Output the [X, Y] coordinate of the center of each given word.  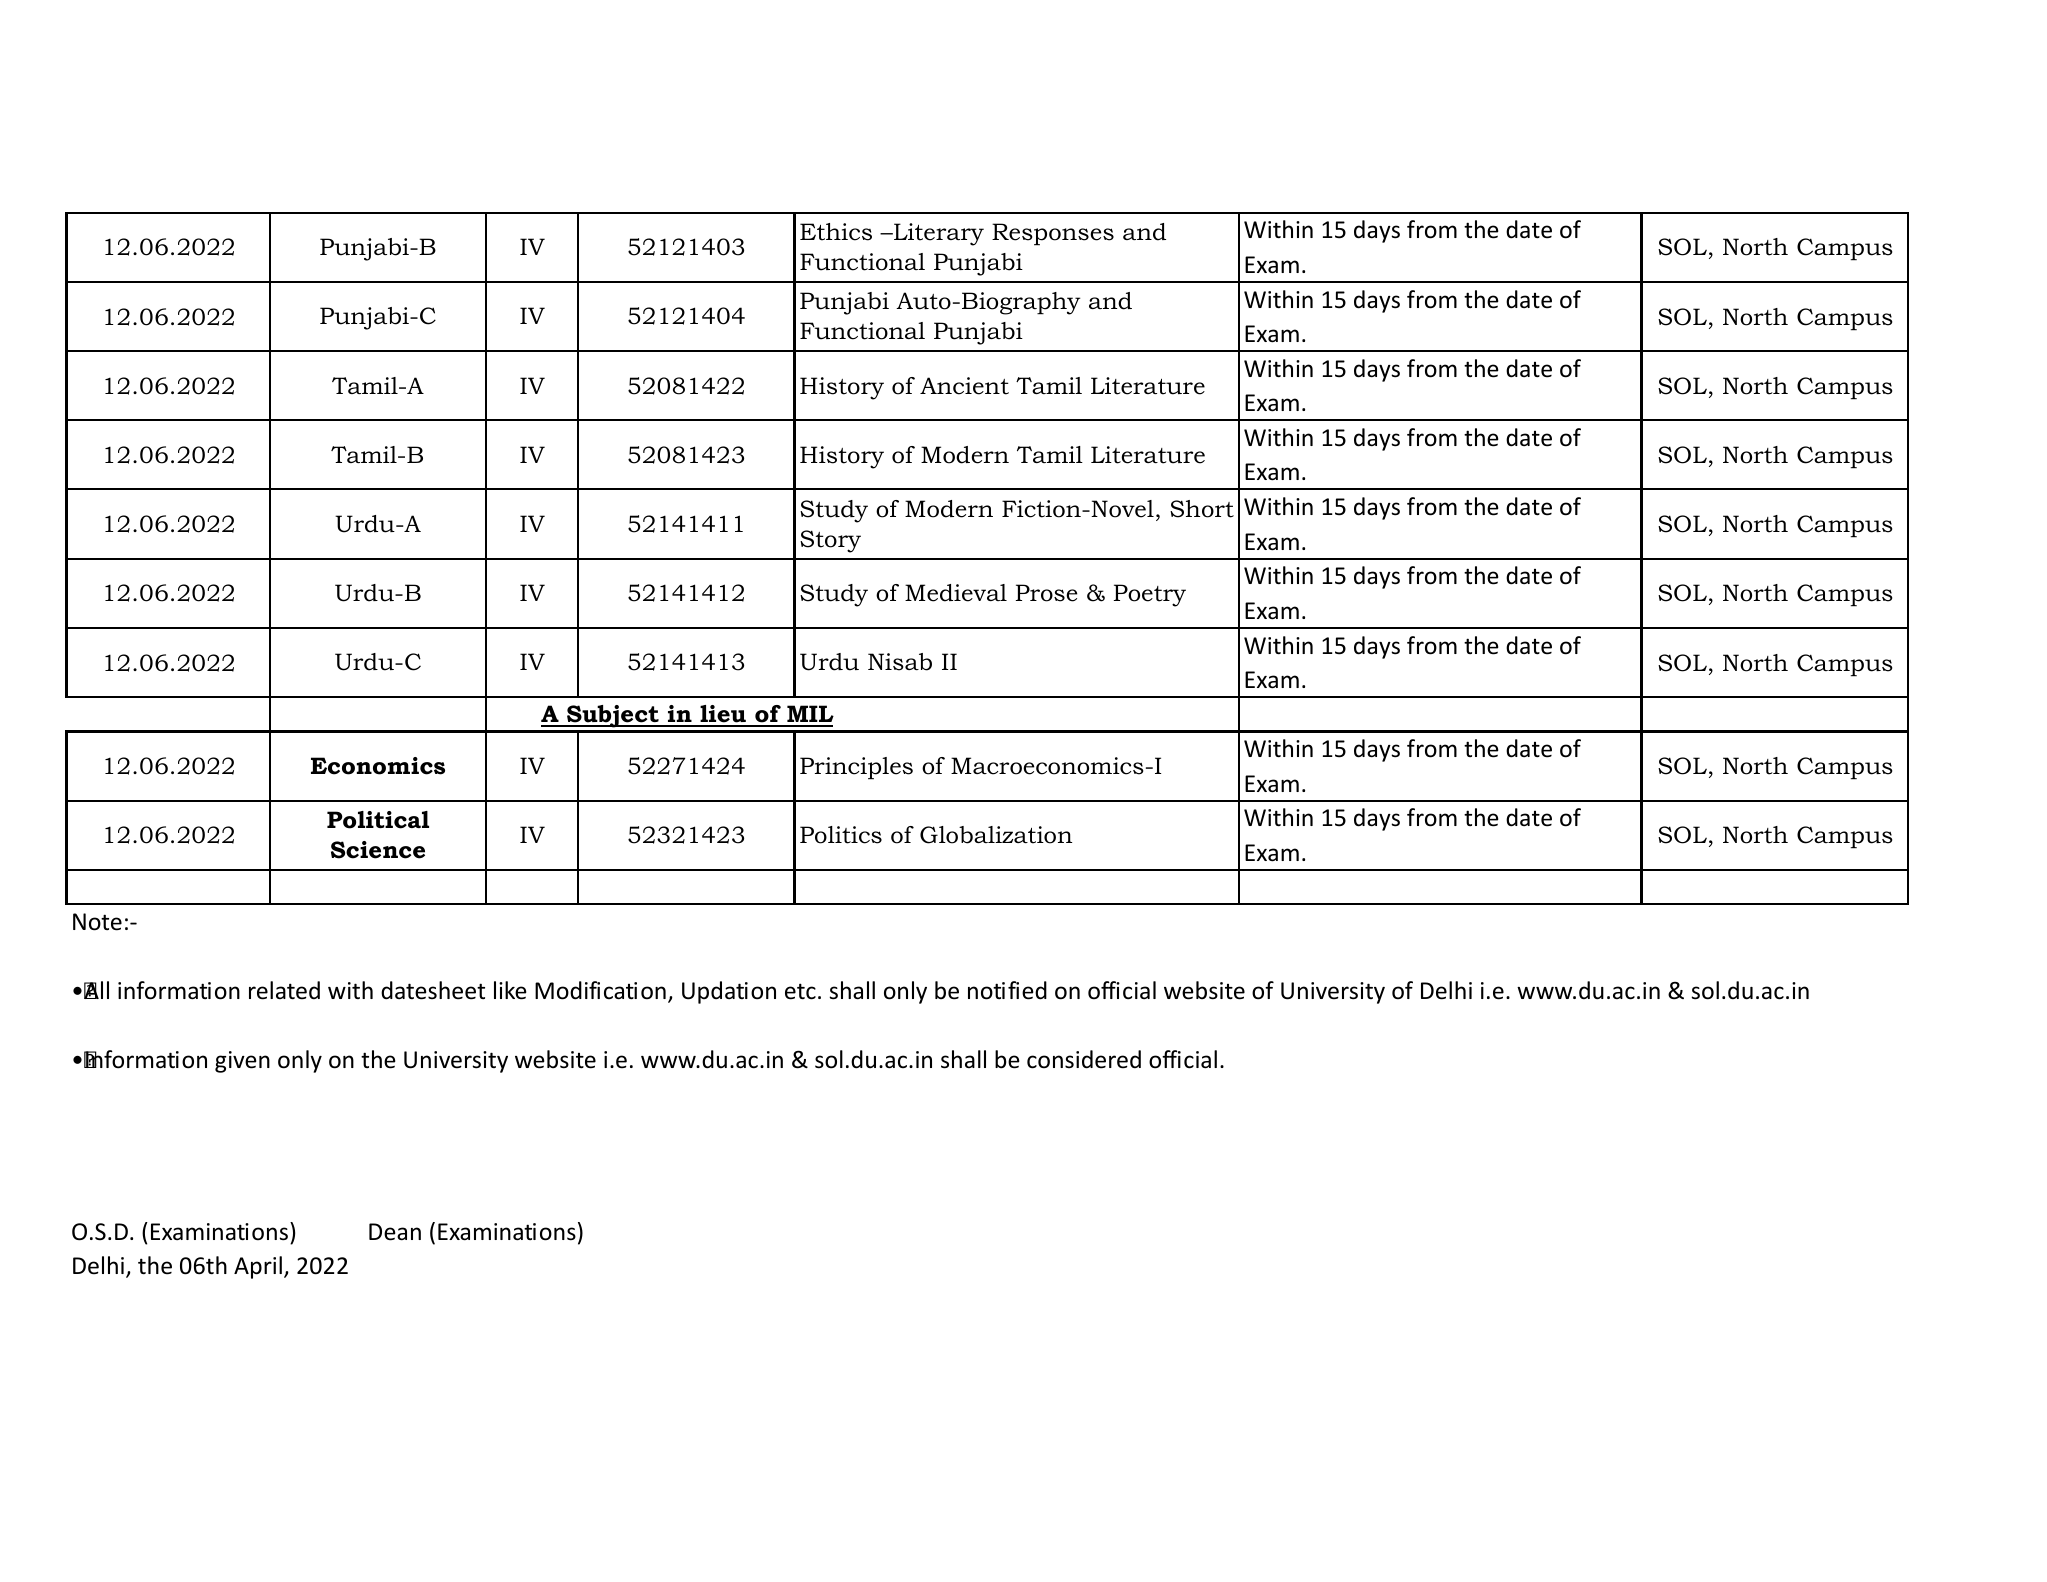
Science [378, 850]
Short [1202, 509]
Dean [395, 1232]
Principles [856, 768]
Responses [1053, 234]
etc [800, 991]
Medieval [956, 593]
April [258, 1267]
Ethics [836, 232]
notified [1007, 990]
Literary [938, 234]
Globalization [996, 835]
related [284, 990]
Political [378, 820]
